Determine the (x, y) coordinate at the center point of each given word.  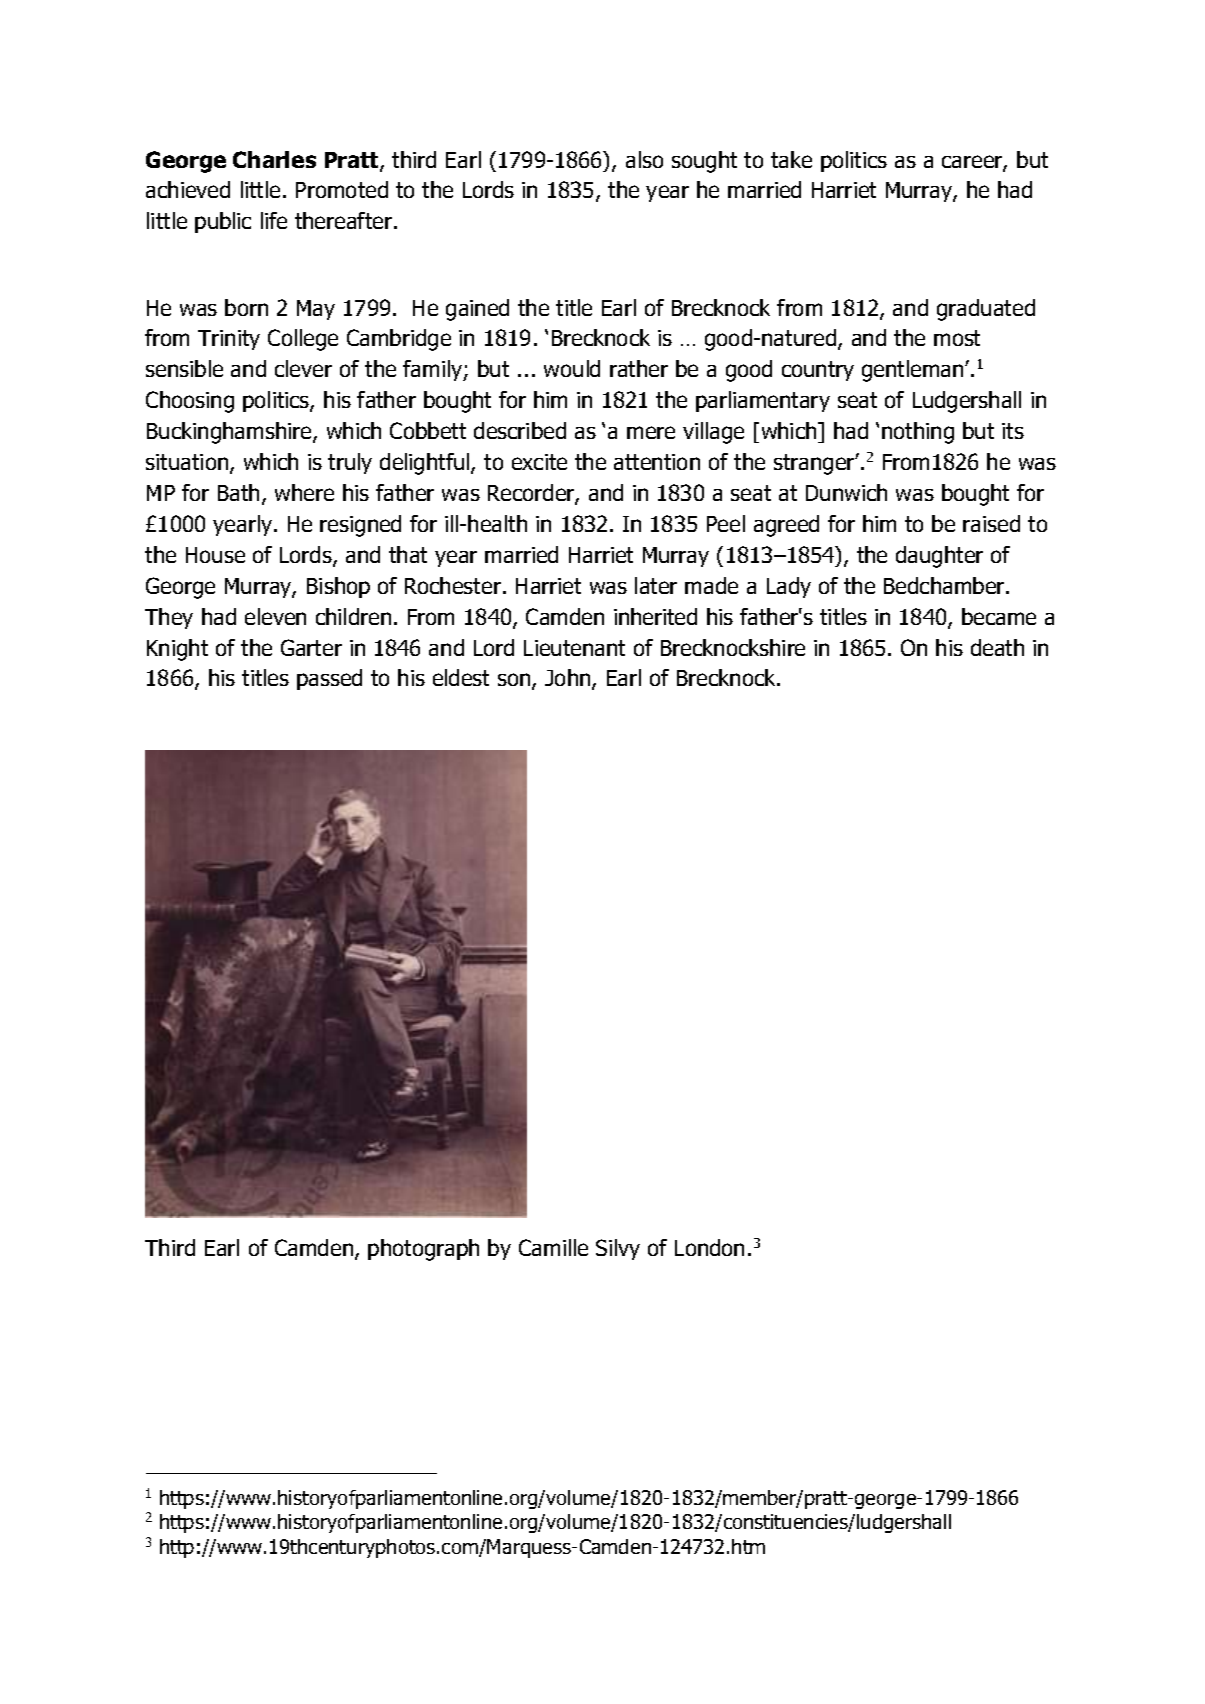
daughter (939, 557)
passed (329, 679)
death (997, 647)
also (644, 159)
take (791, 159)
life (274, 220)
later (656, 585)
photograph (423, 1250)
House (215, 555)
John (569, 679)
